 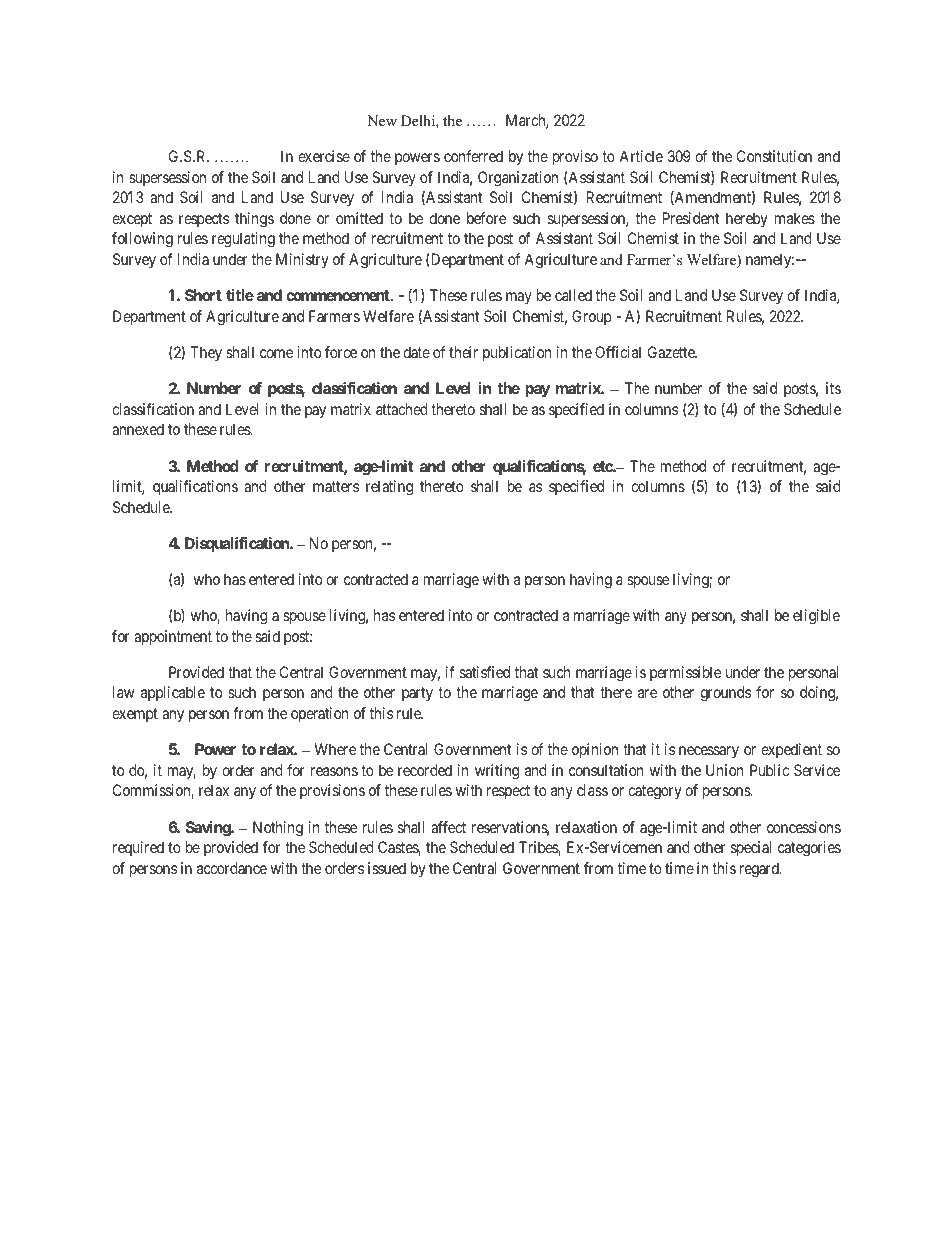 What do you see at coordinates (209, 829) in the screenshot?
I see `Saving` at bounding box center [209, 829].
